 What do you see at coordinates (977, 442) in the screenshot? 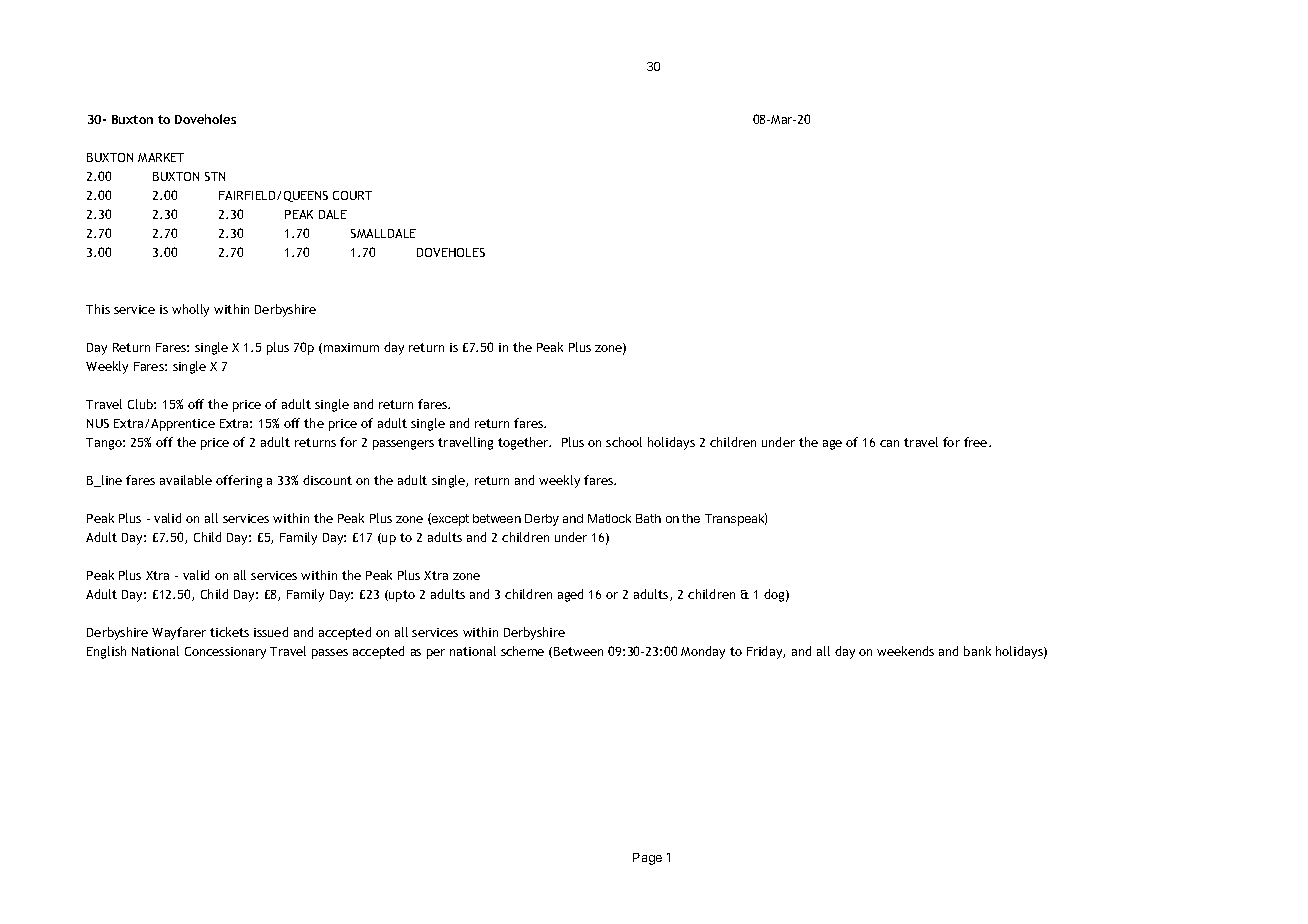
I see `free` at bounding box center [977, 442].
